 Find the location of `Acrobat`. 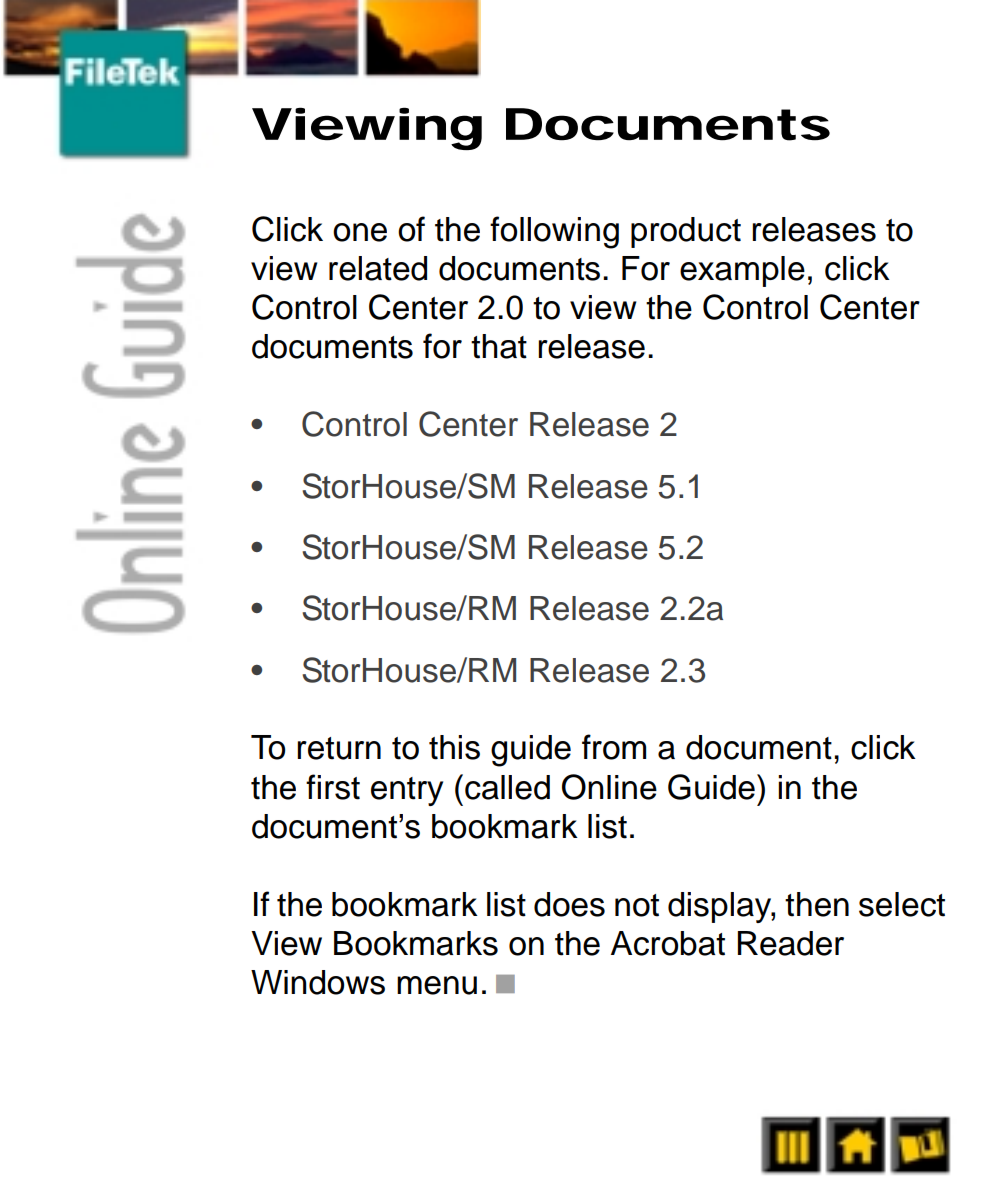

Acrobat is located at coordinates (668, 943).
